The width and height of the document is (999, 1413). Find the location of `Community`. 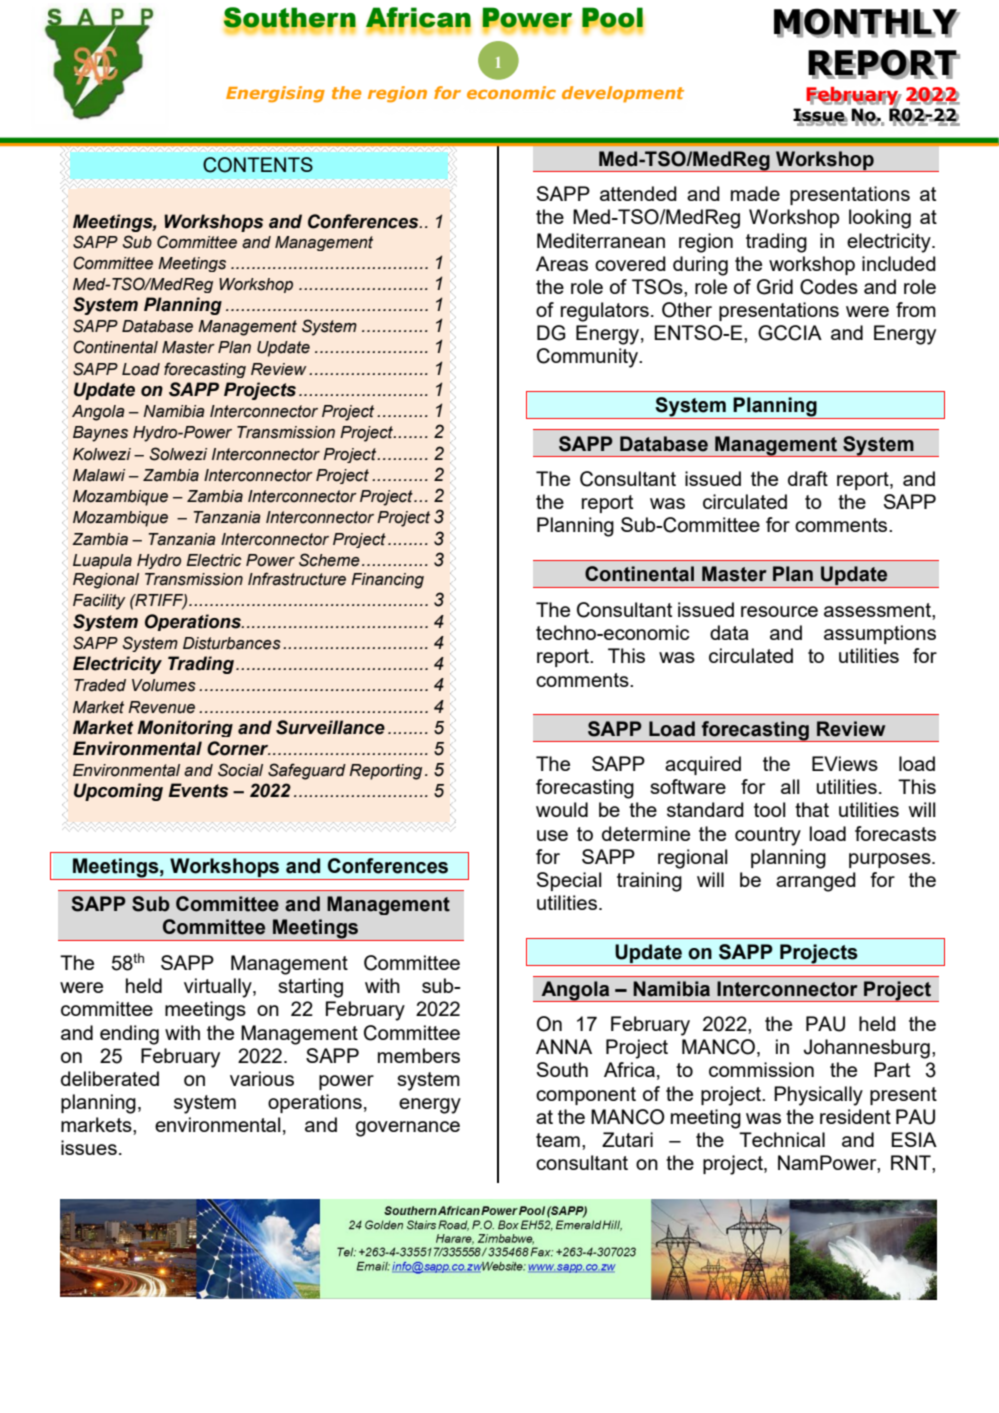

Community is located at coordinates (589, 358).
